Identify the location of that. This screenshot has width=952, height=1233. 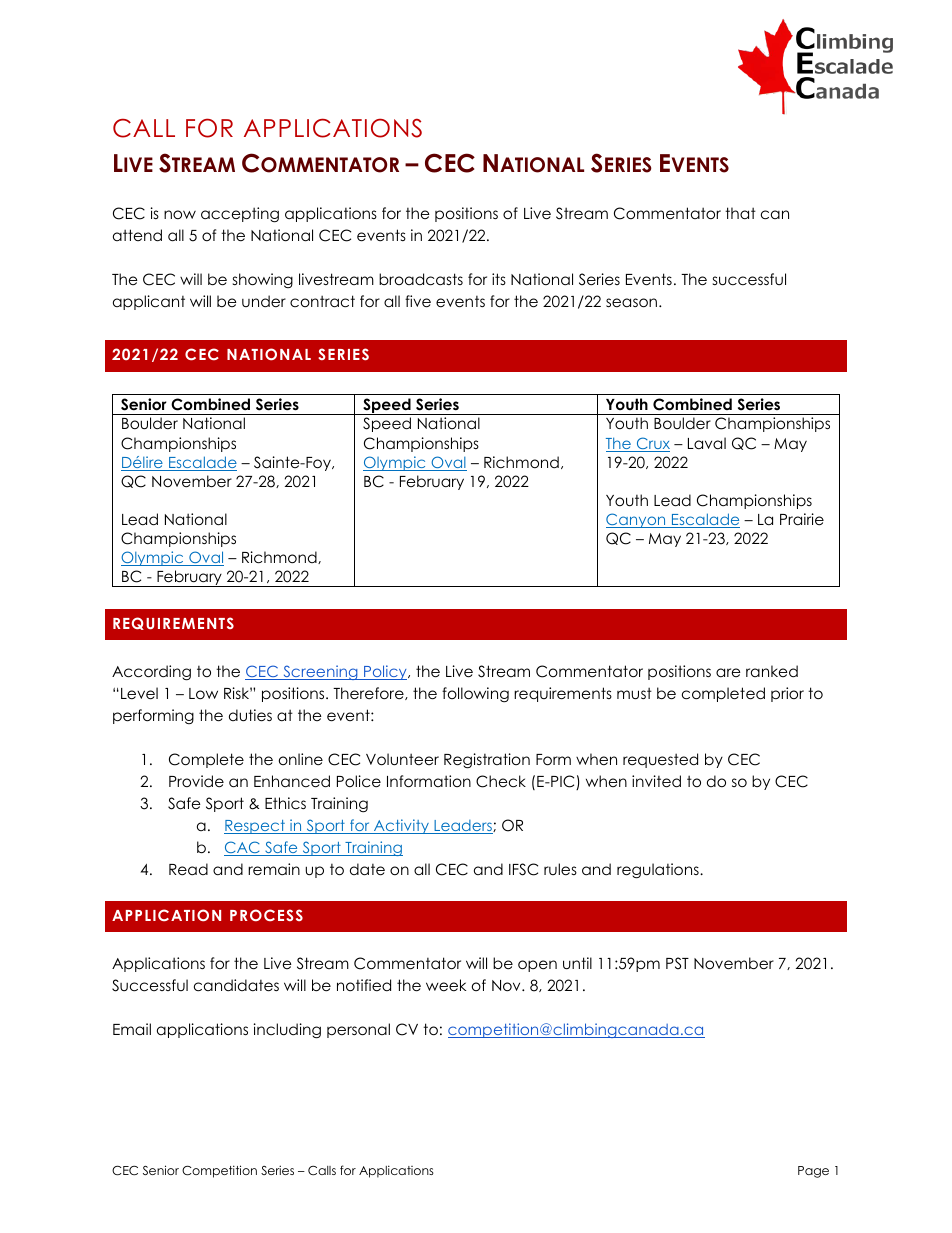
(740, 213).
